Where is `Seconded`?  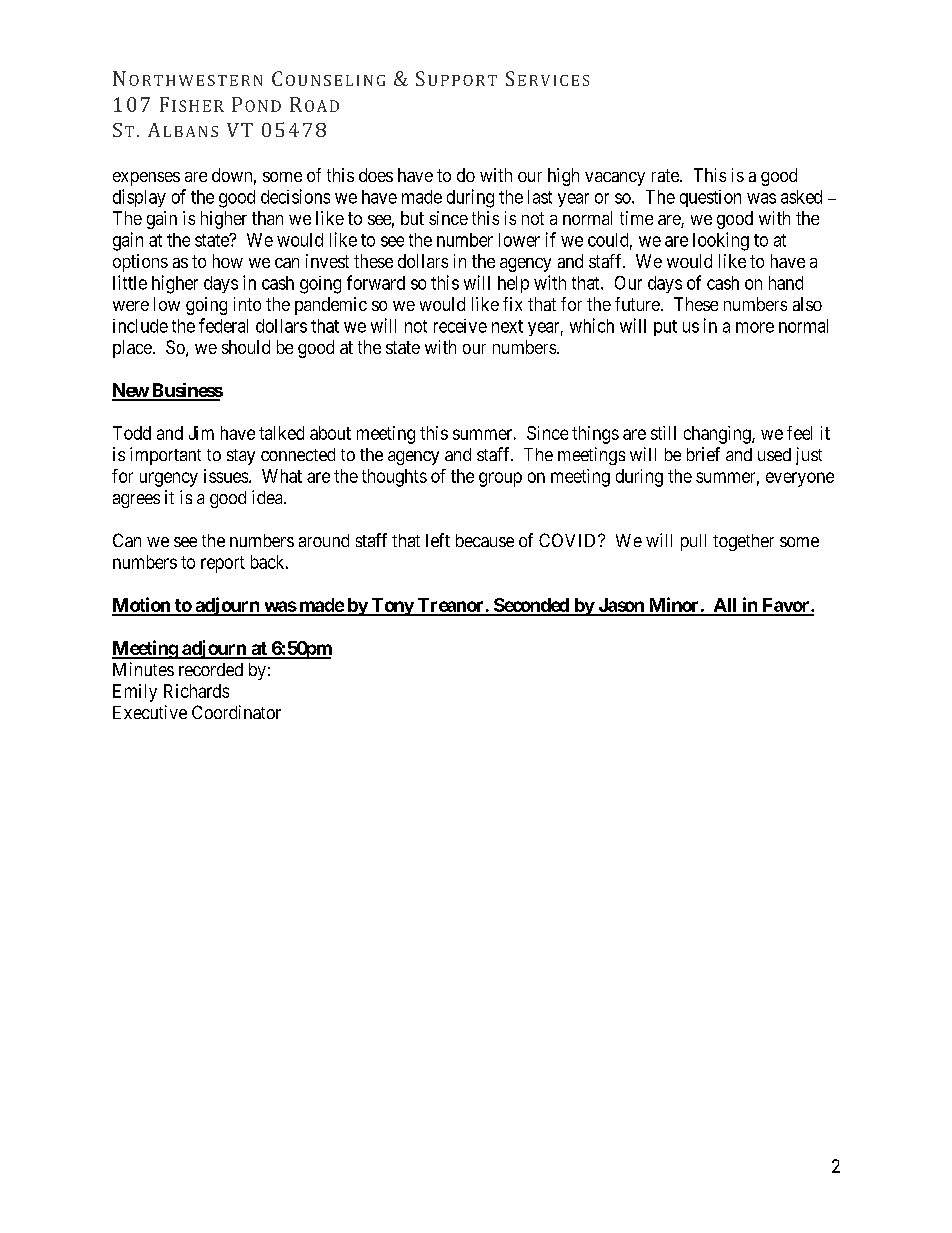
Seconded is located at coordinates (531, 606).
